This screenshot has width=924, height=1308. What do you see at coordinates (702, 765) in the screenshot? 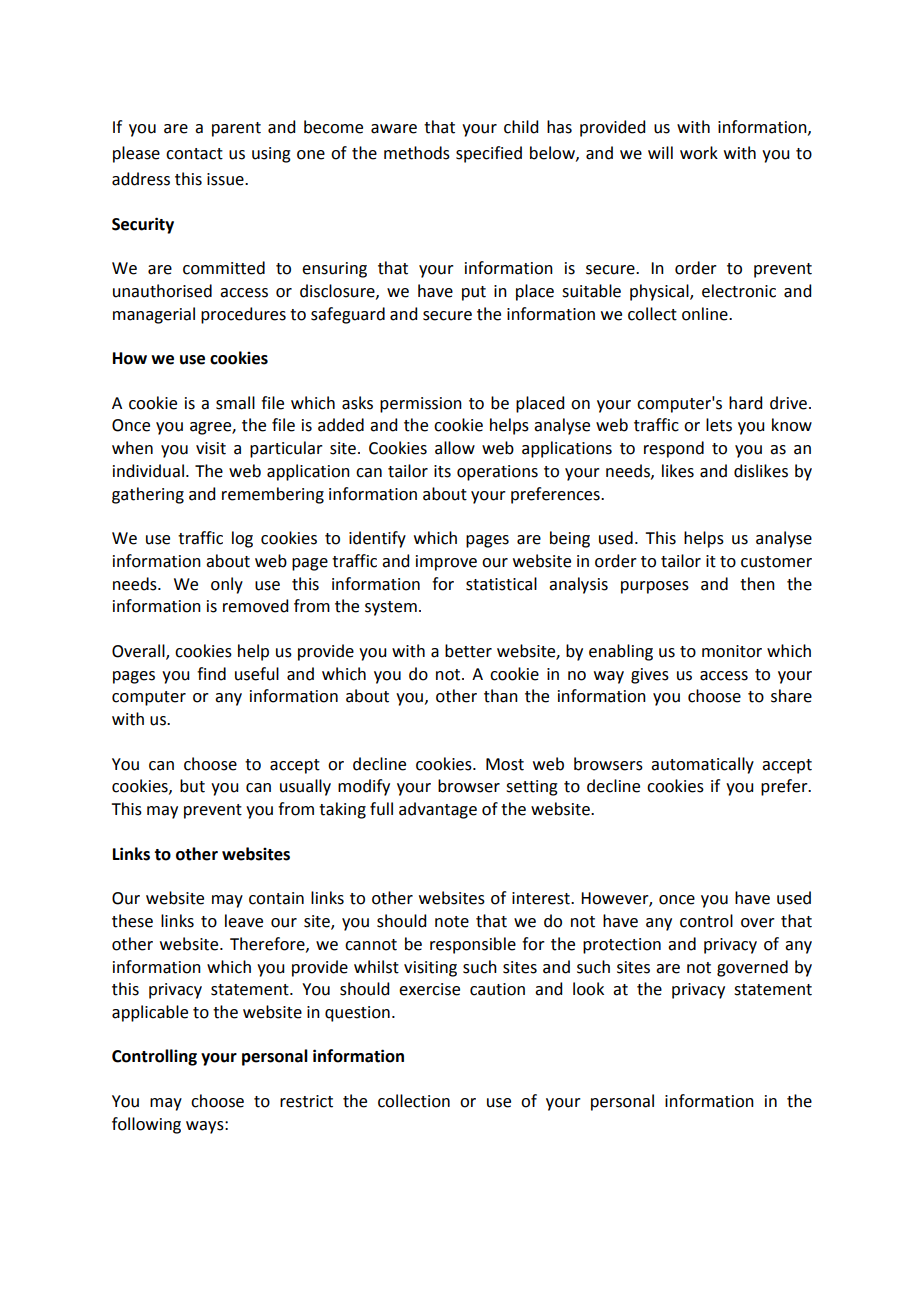
I see `automatically` at bounding box center [702, 765].
